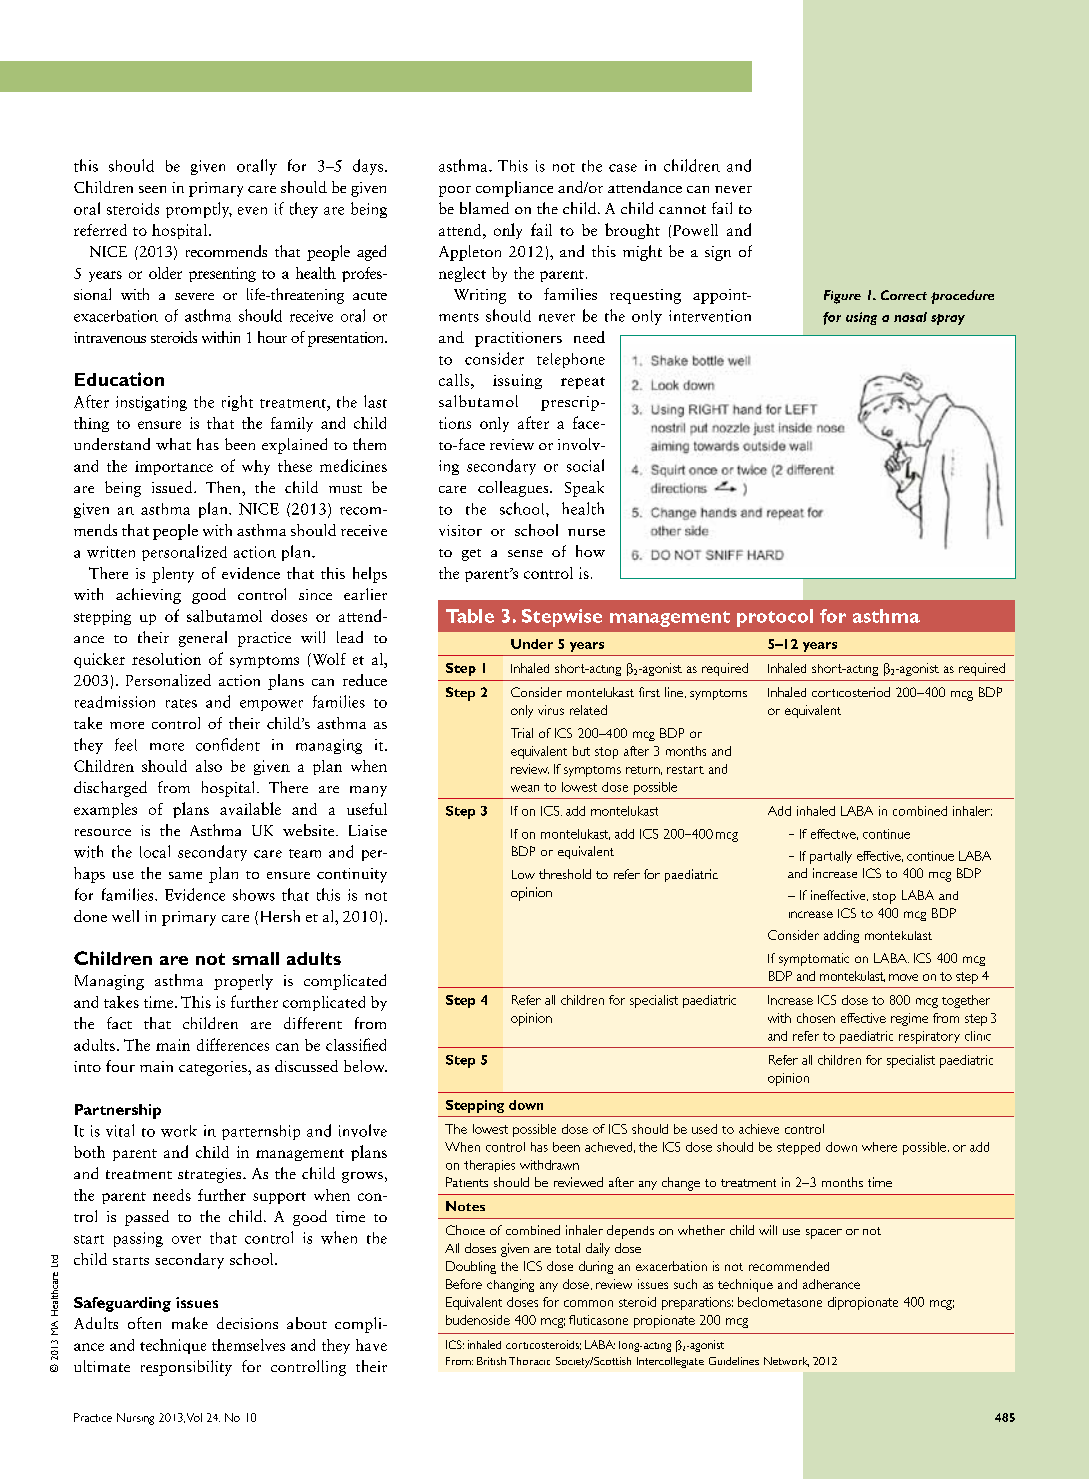 Image resolution: width=1089 pixels, height=1479 pixels. I want to click on sense, so click(525, 553).
